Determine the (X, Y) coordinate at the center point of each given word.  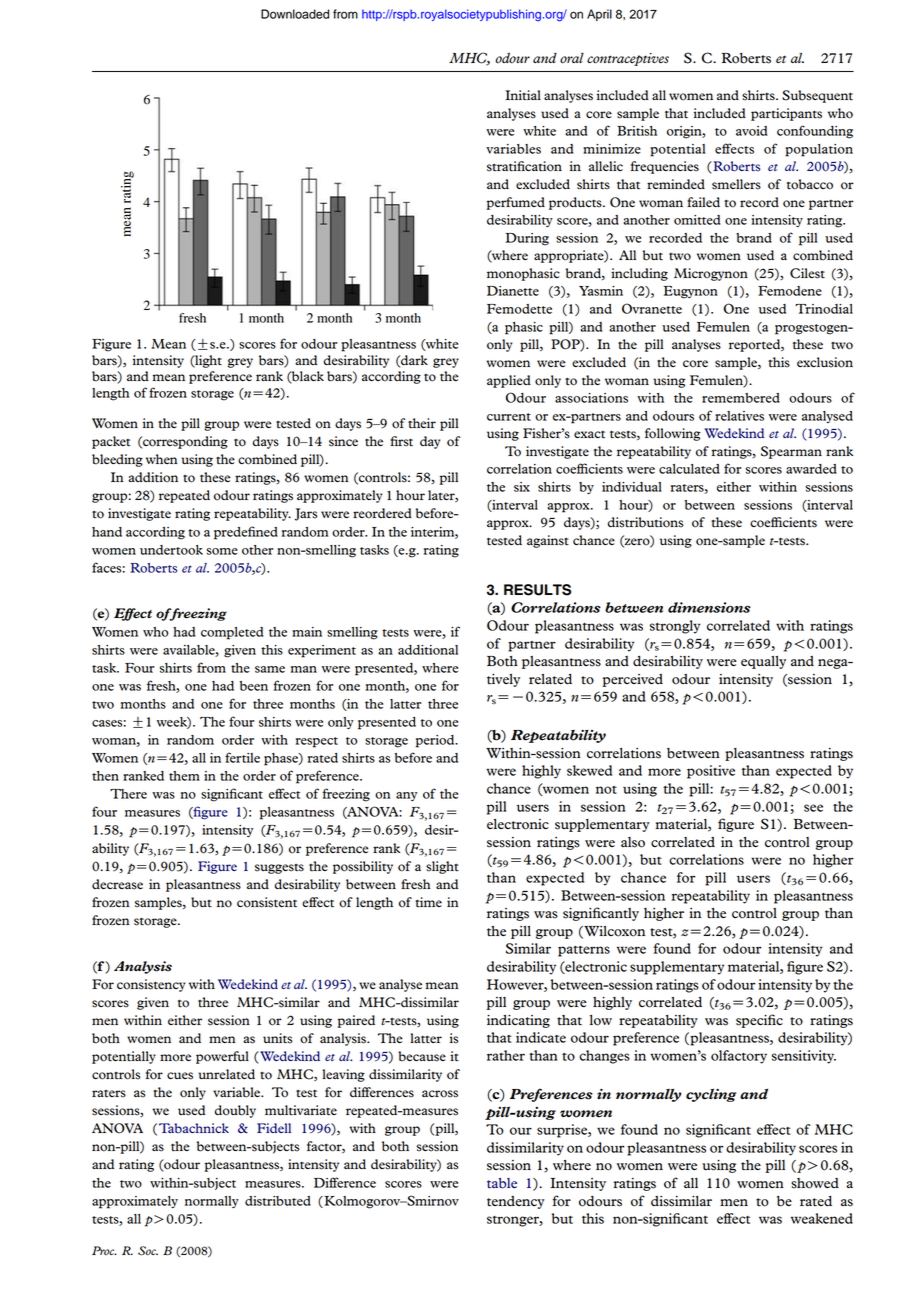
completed (232, 633)
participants (786, 114)
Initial (523, 95)
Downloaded (295, 14)
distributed (278, 1201)
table (502, 1183)
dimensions (709, 607)
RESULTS (537, 590)
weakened (822, 1218)
